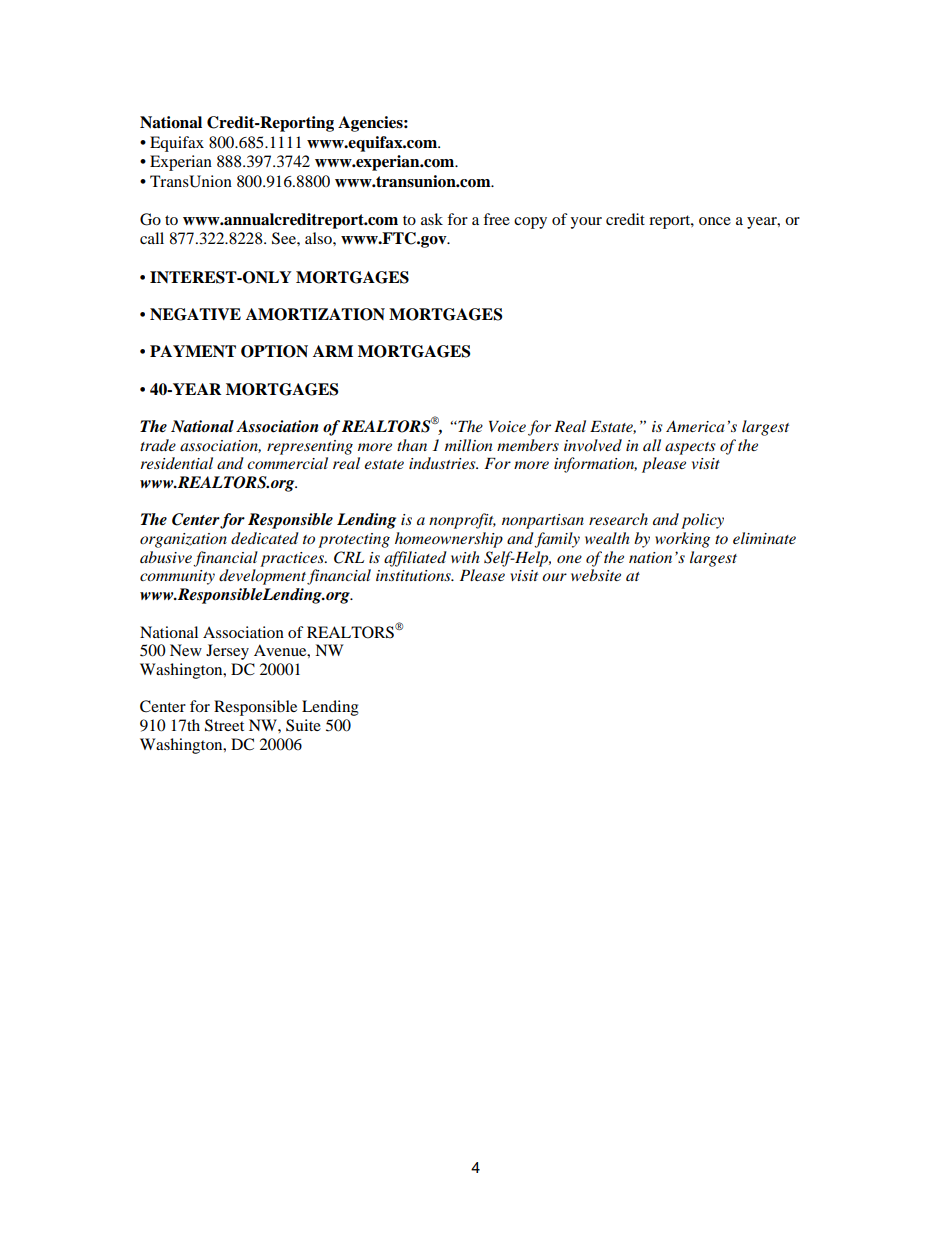 This document has width=952, height=1233. Describe the element at coordinates (265, 538) in the document. I see `dedicated` at that location.
